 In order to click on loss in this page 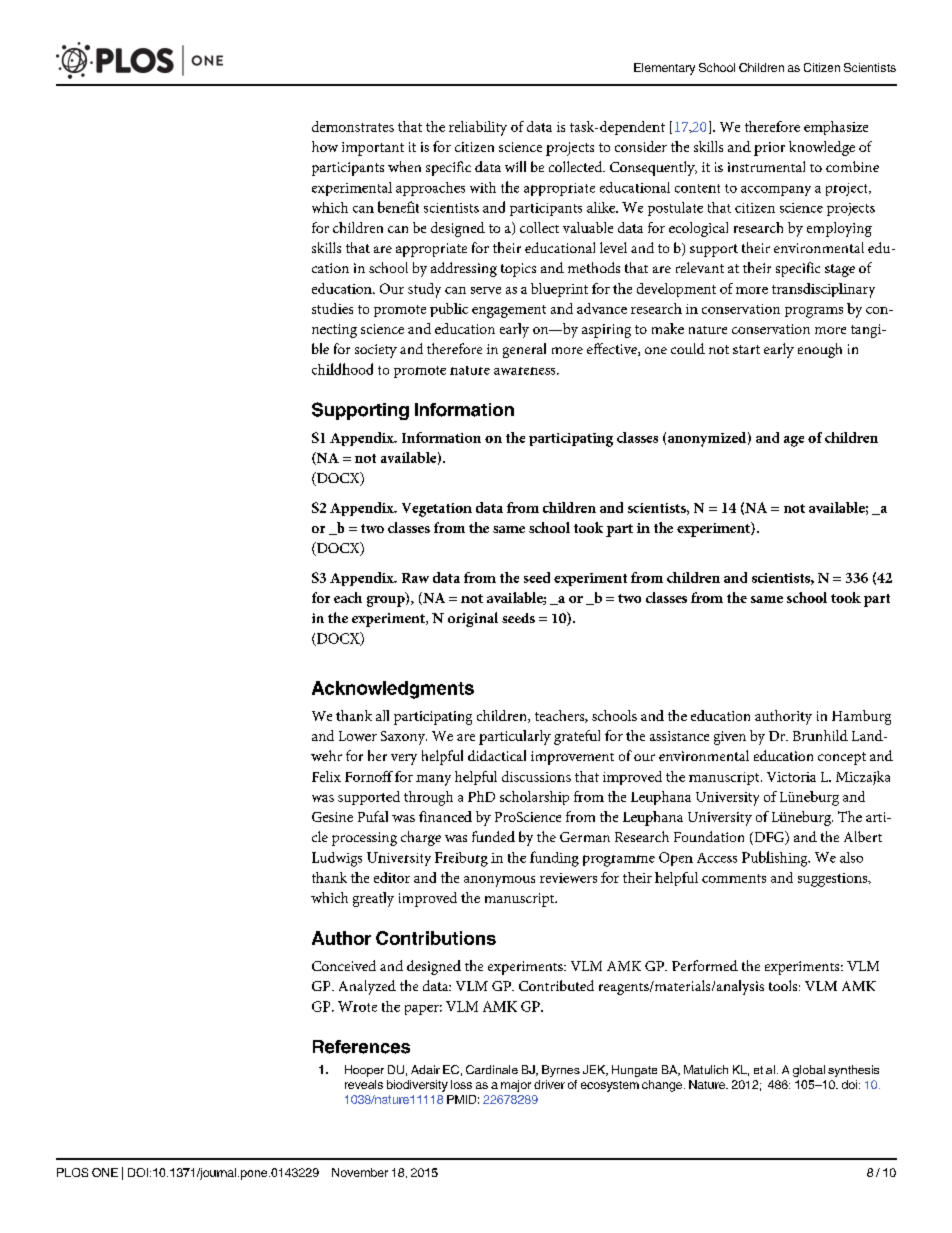, I will do `click(461, 1084)`.
